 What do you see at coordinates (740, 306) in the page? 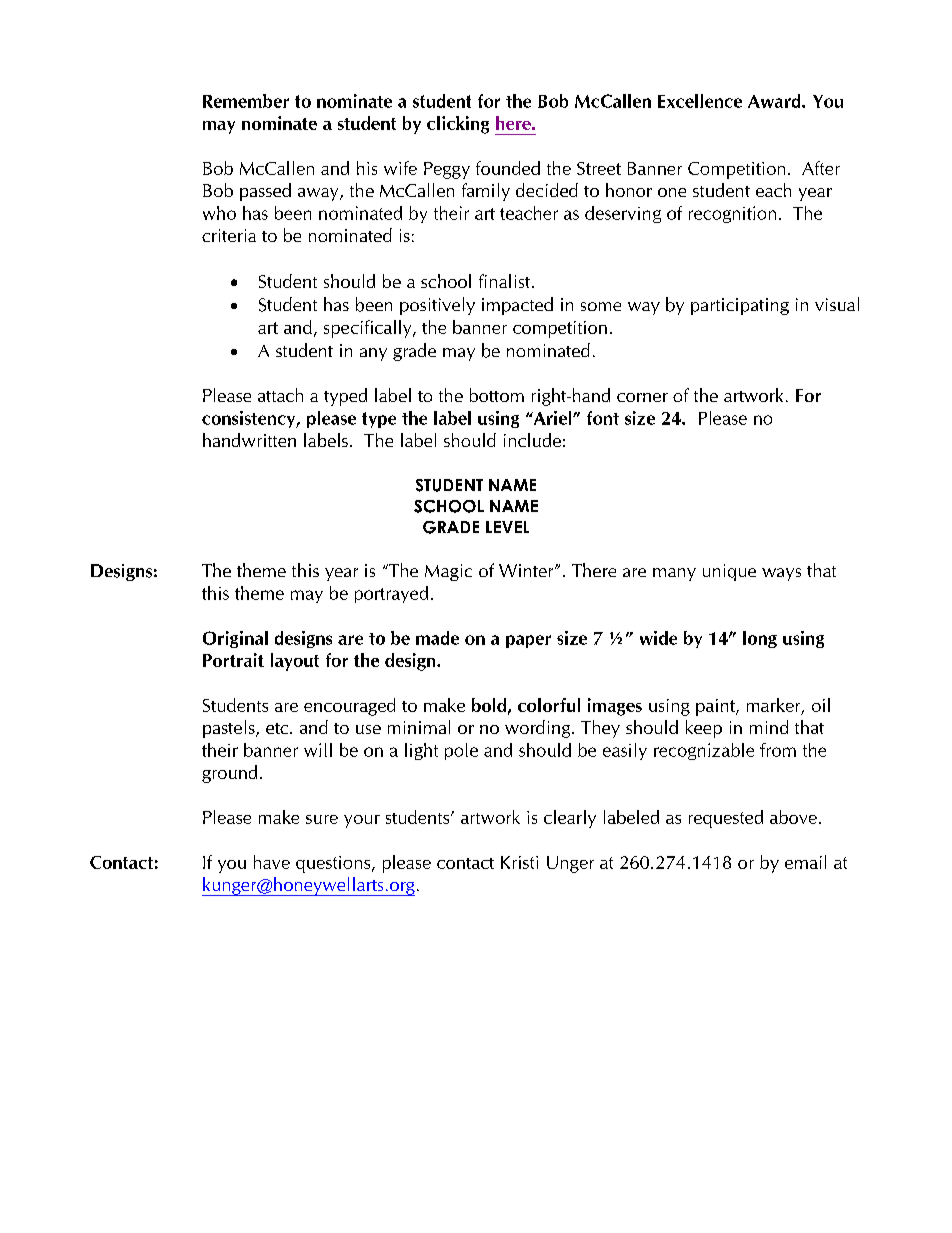
I see `participating` at bounding box center [740, 306].
